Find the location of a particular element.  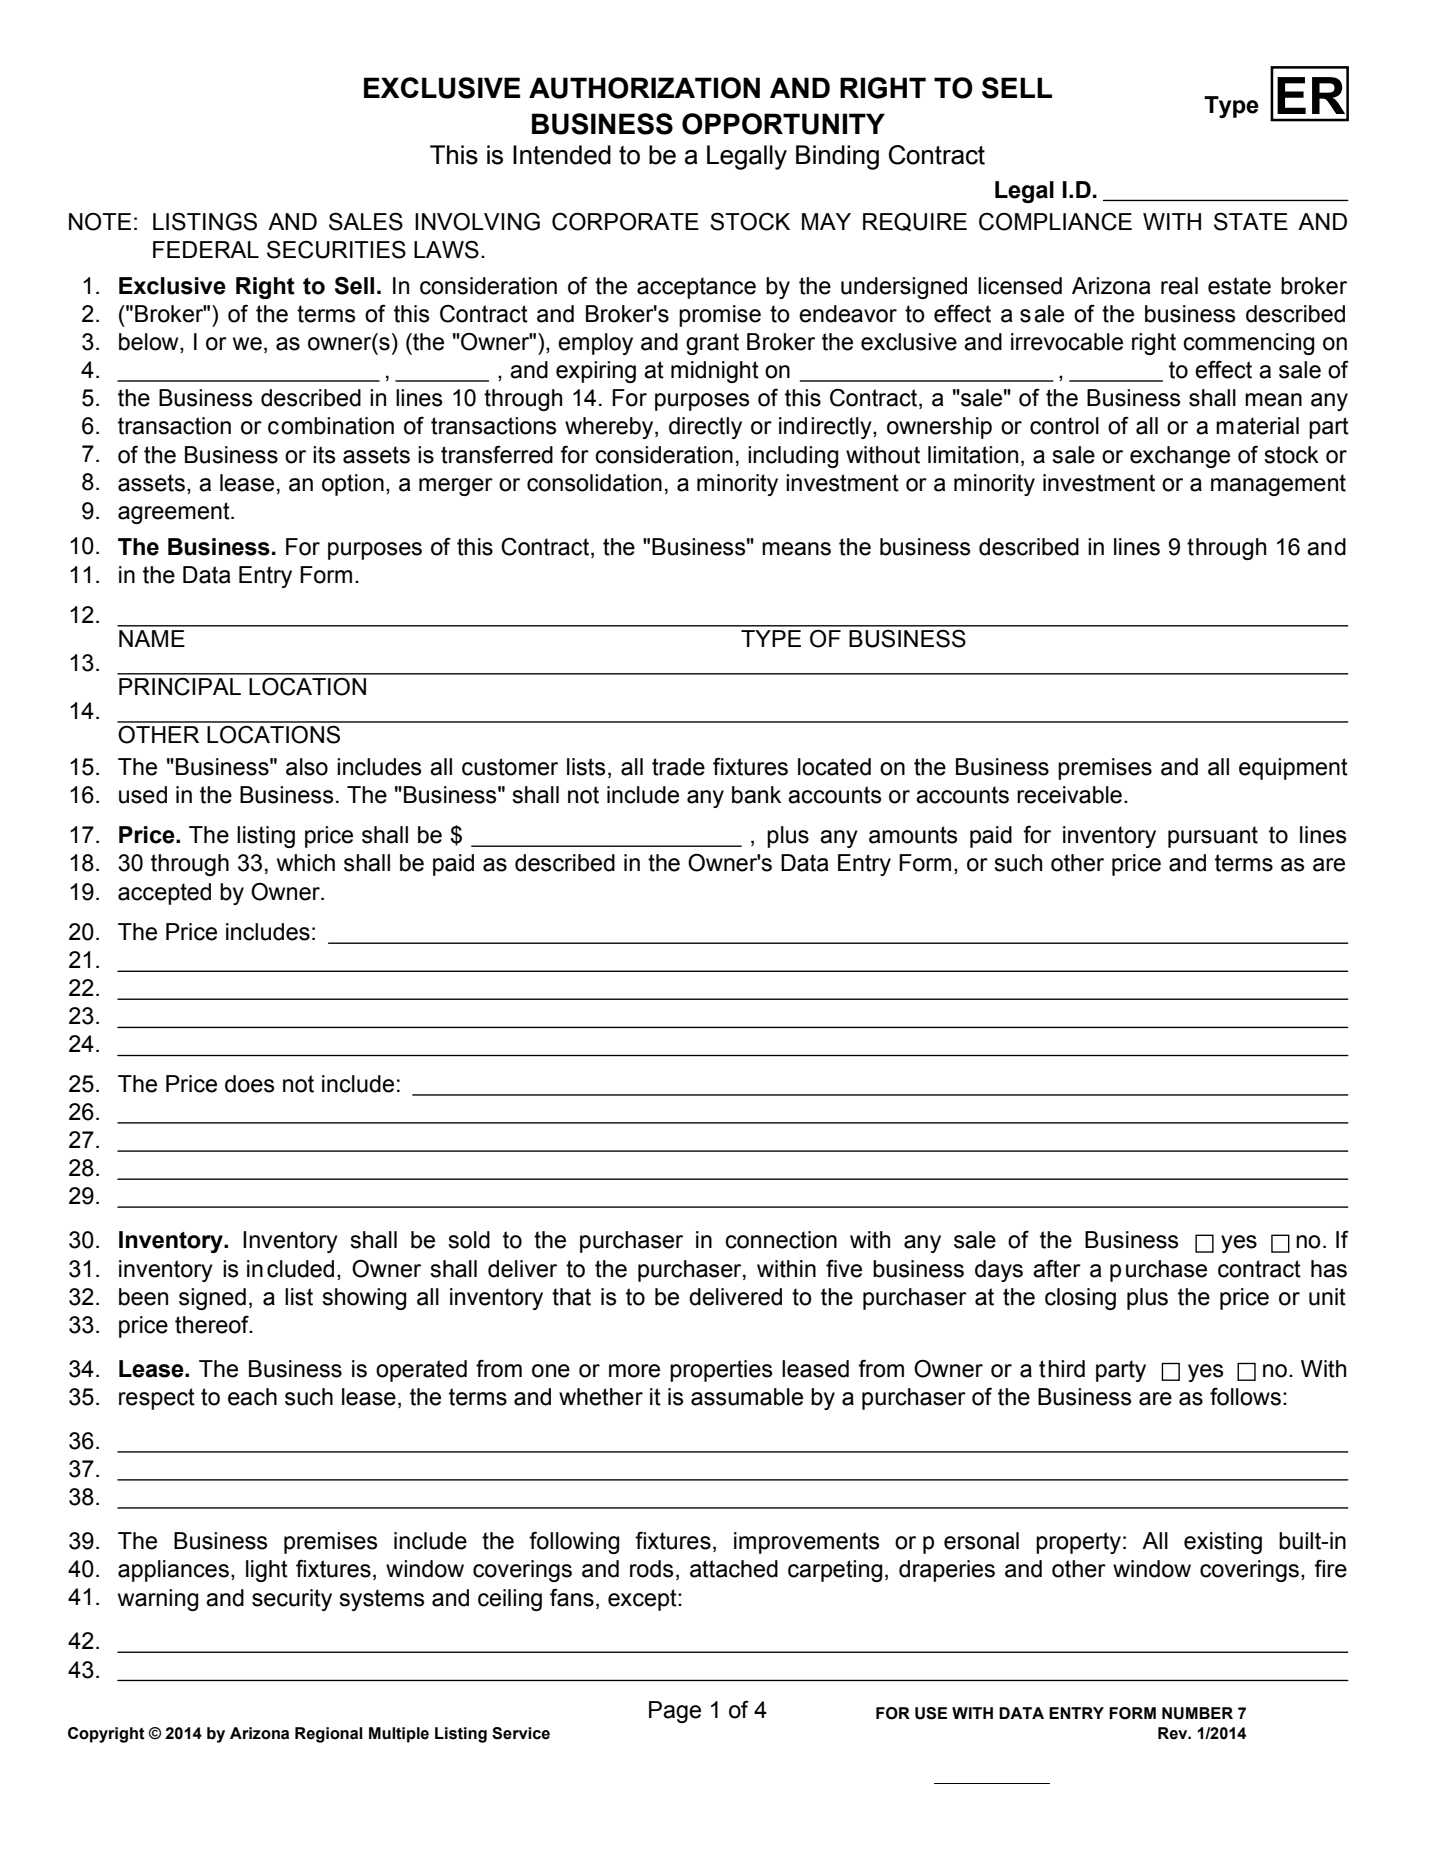

Page is located at coordinates (675, 1712).
